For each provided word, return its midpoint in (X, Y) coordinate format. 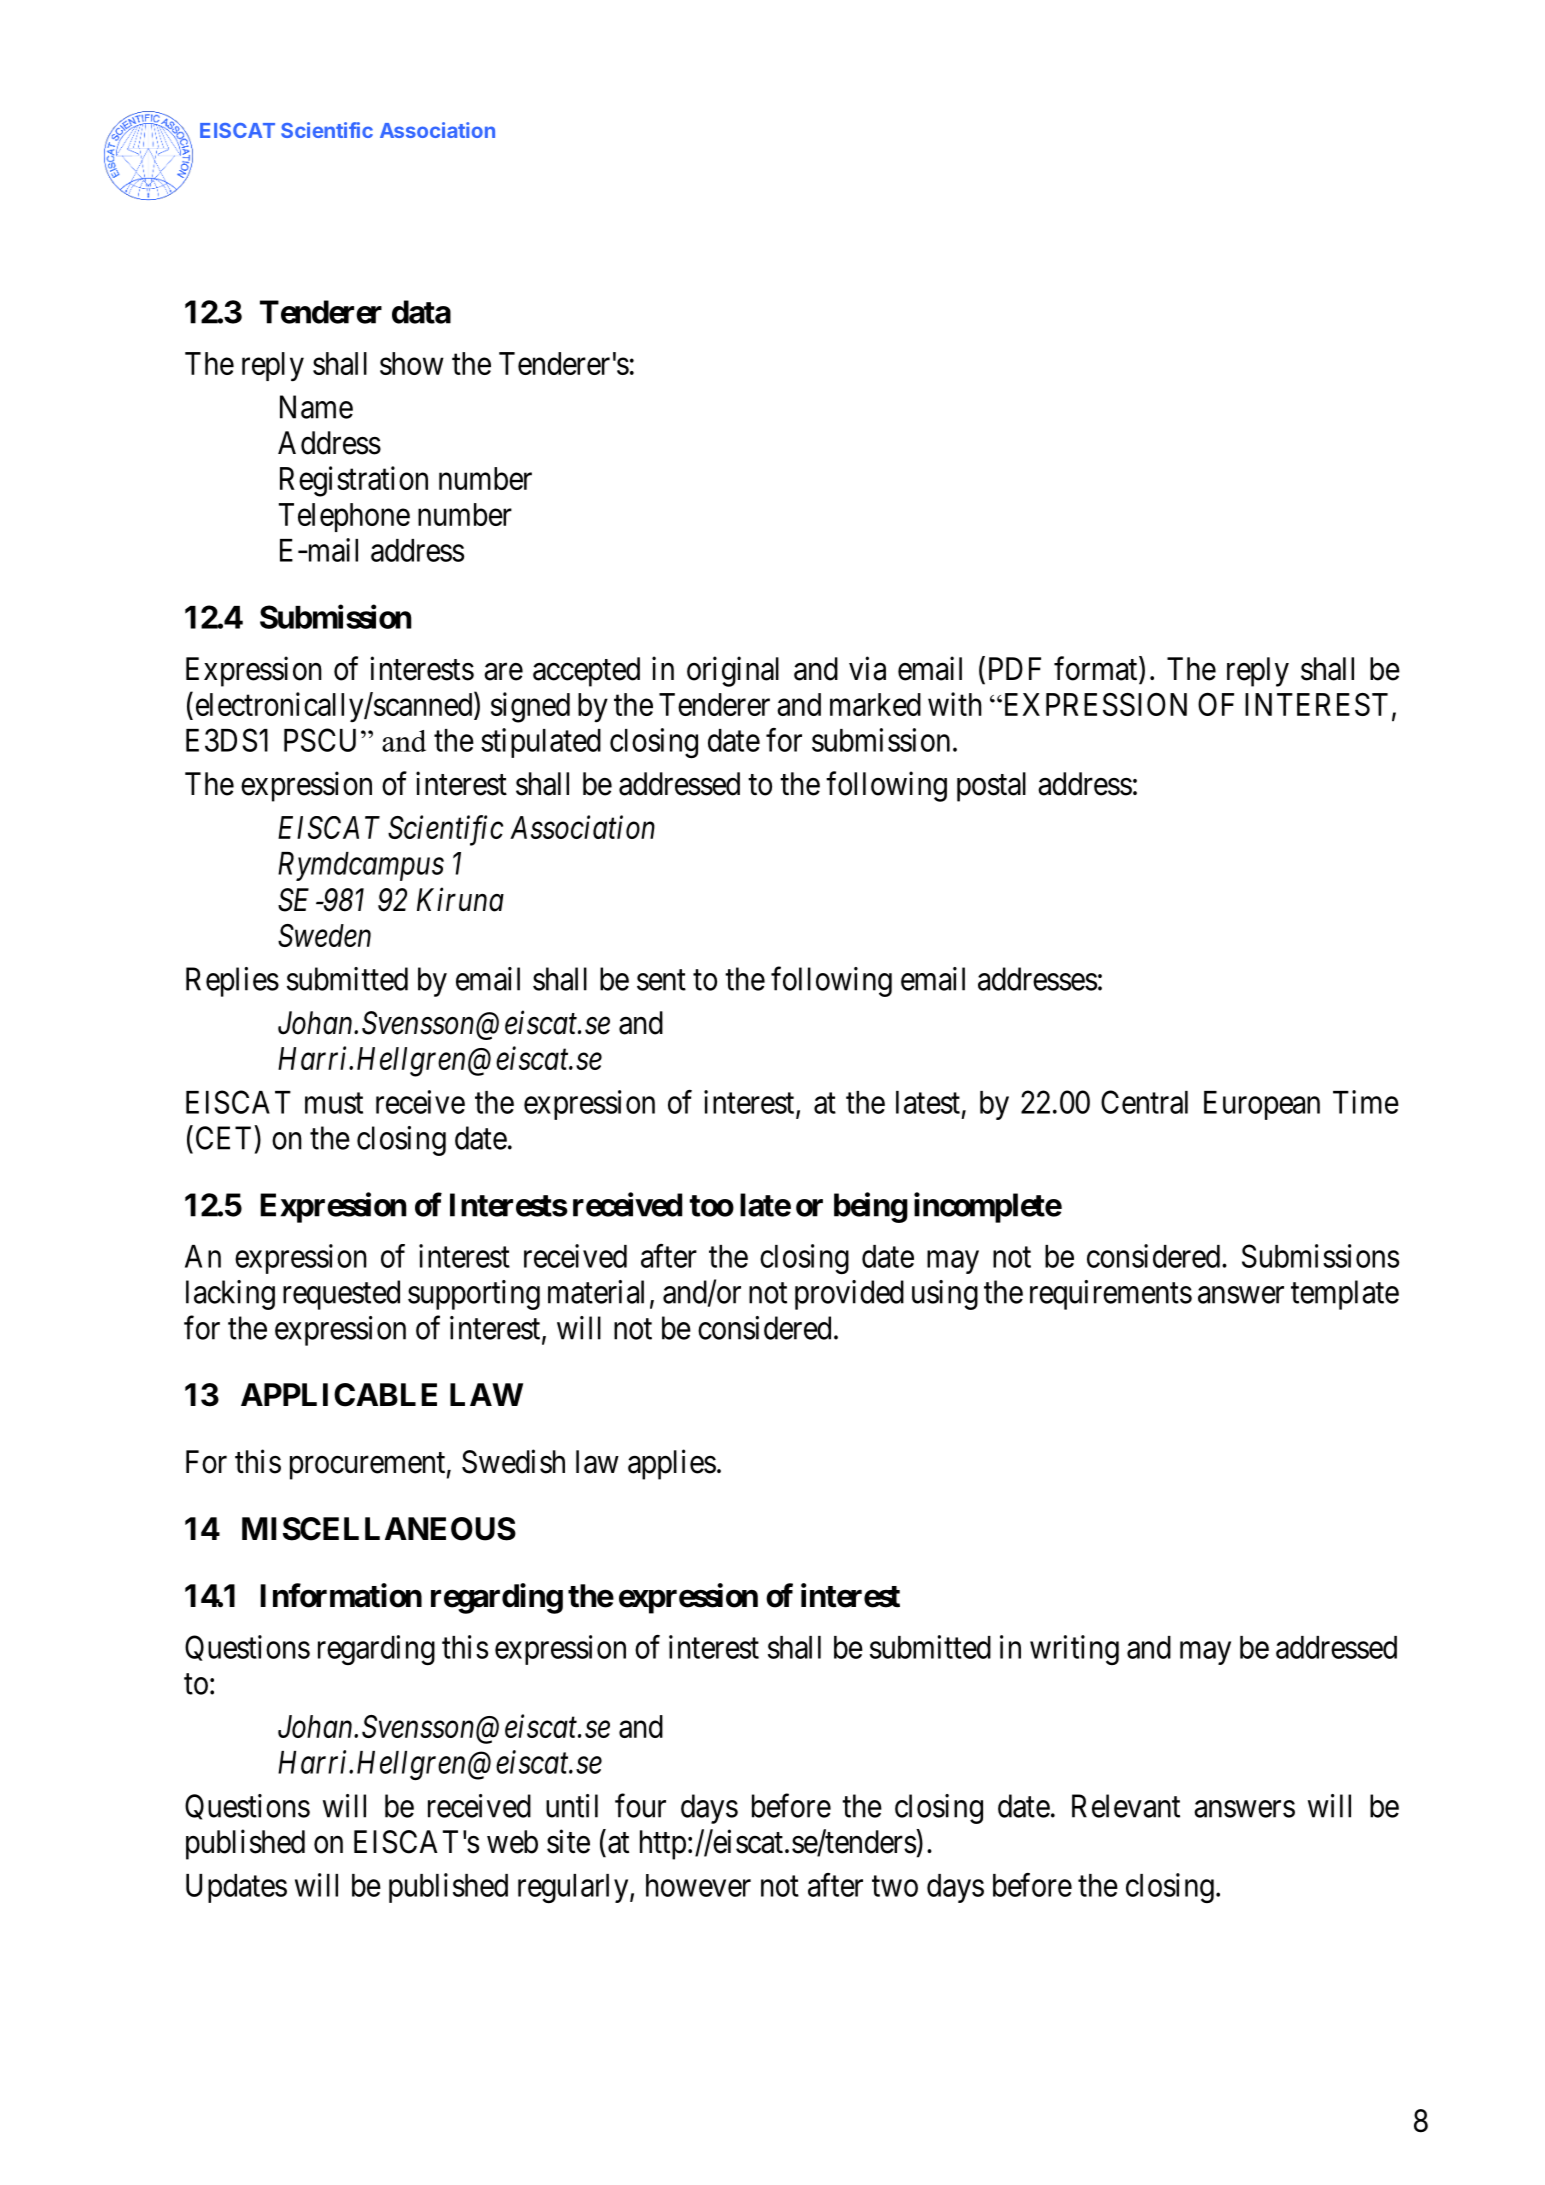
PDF (1015, 668)
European (1262, 1105)
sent (661, 980)
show (412, 363)
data (421, 312)
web (512, 1842)
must (334, 1103)
